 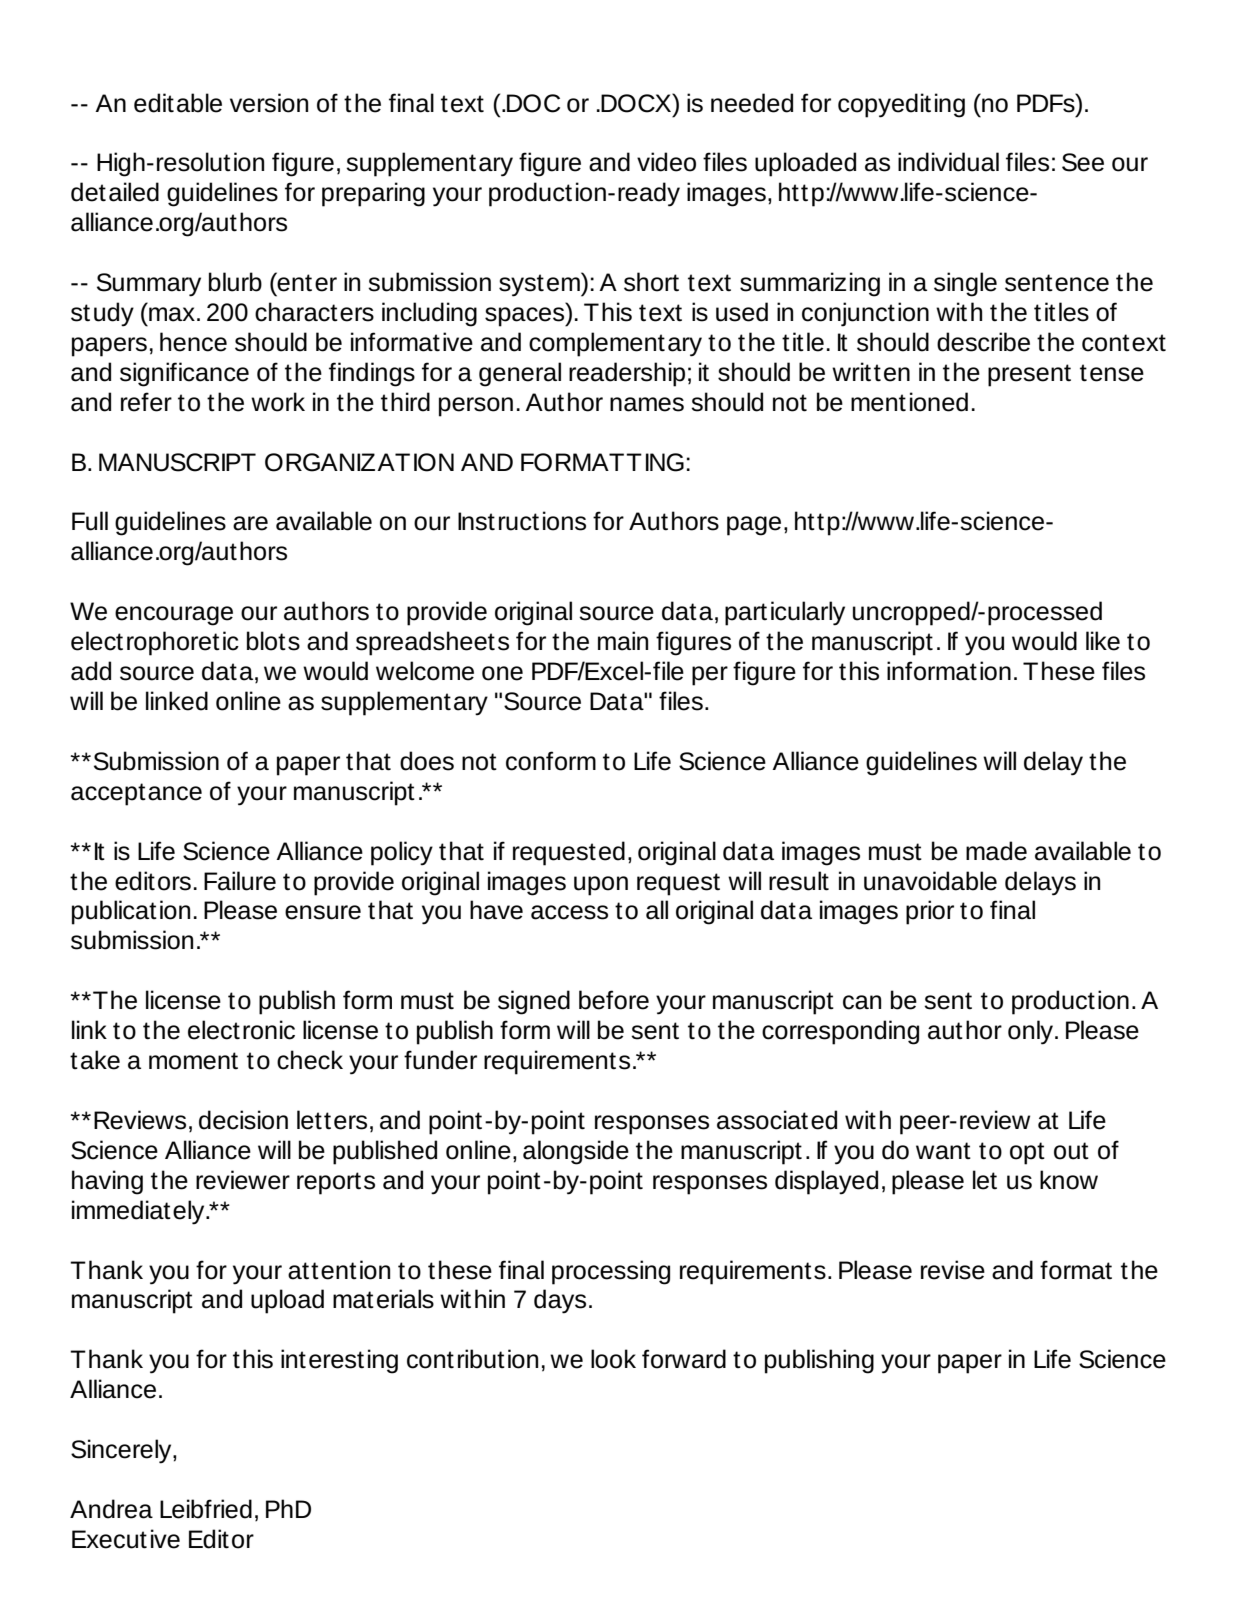 What do you see at coordinates (613, 1359) in the screenshot?
I see `look` at bounding box center [613, 1359].
